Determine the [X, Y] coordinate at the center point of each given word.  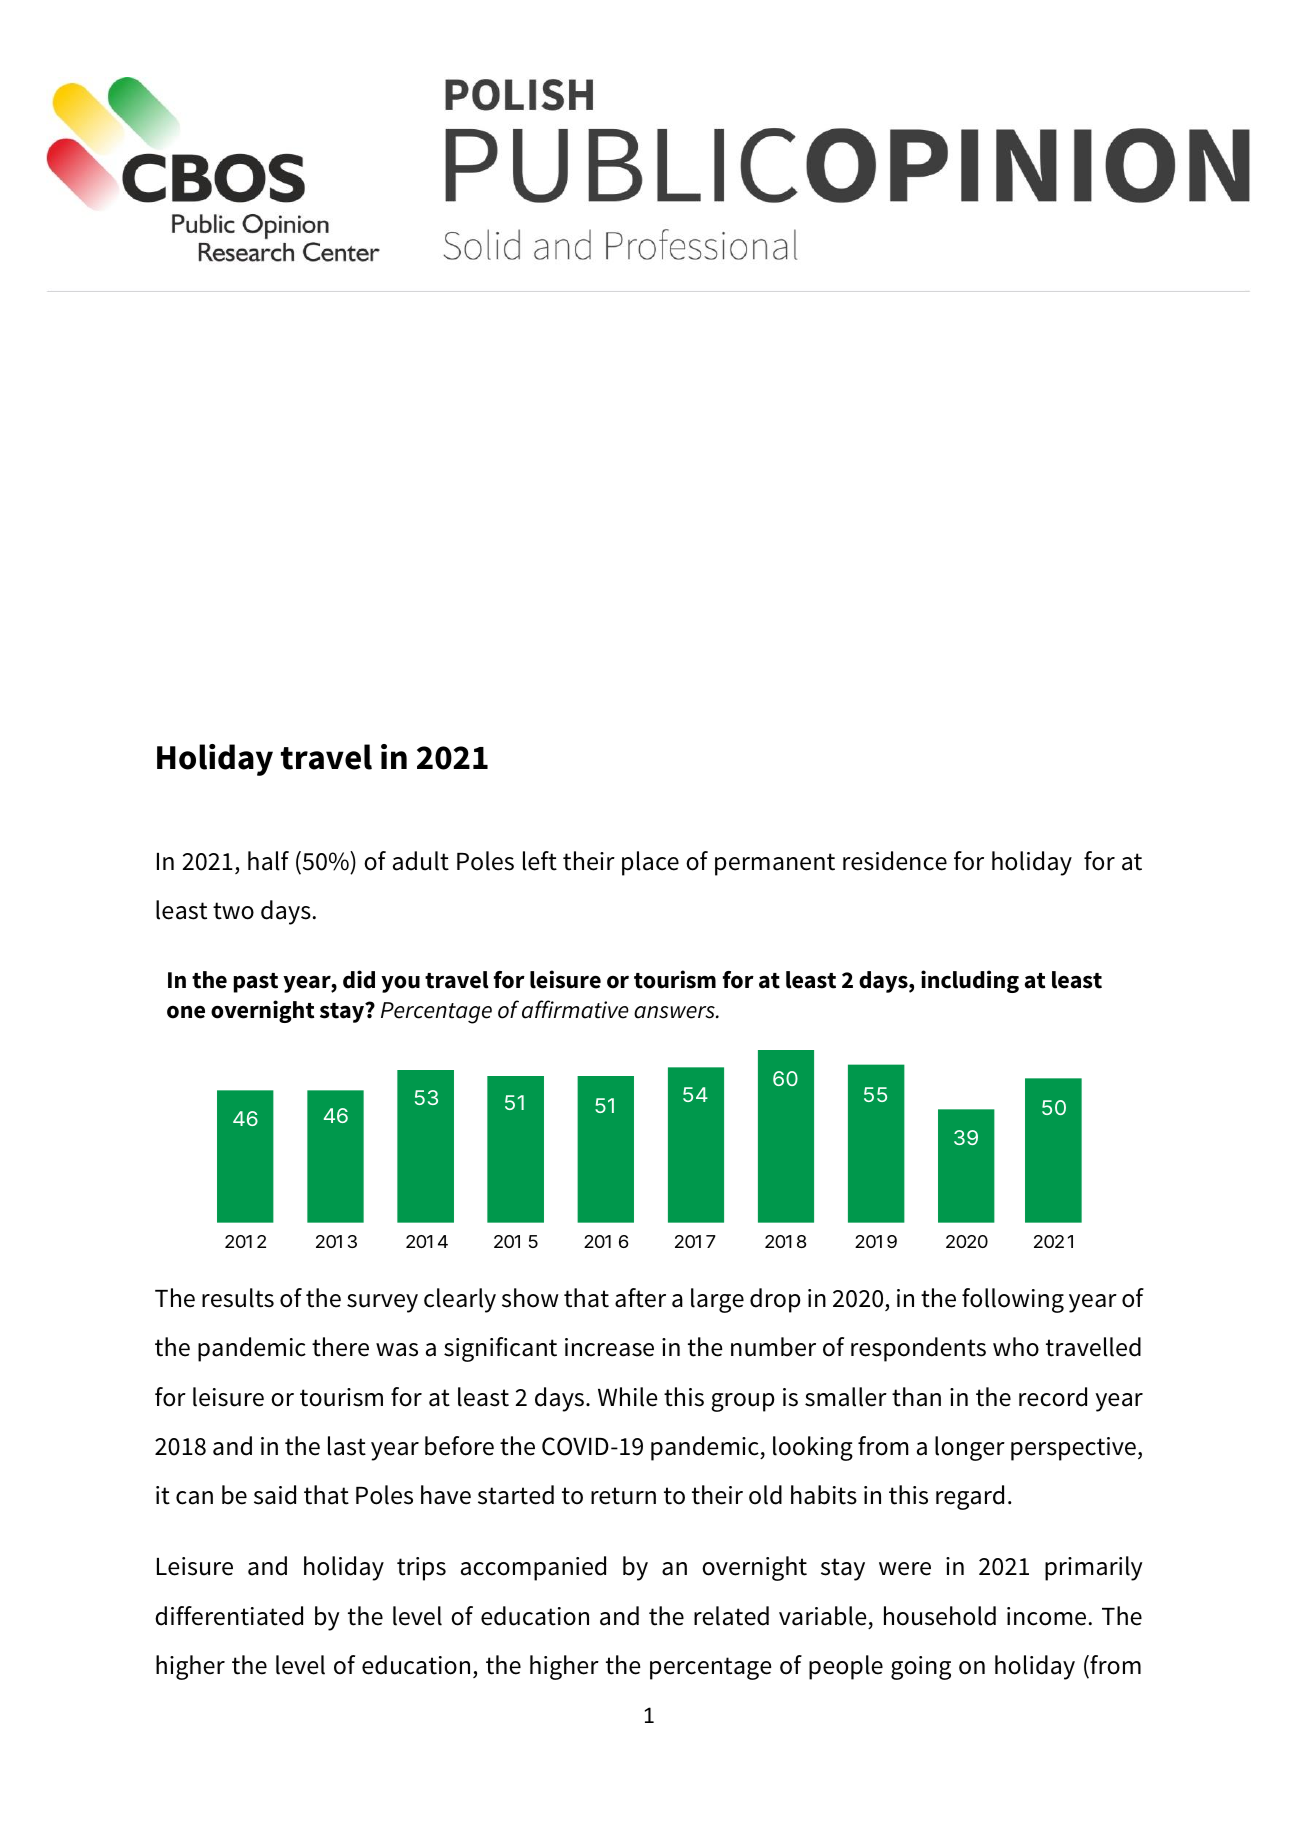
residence [895, 861]
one [186, 1012]
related [731, 1616]
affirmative [575, 1009]
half [268, 861]
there [340, 1347]
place [650, 863]
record [1053, 1397]
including [970, 981]
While [628, 1397]
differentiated [229, 1616]
